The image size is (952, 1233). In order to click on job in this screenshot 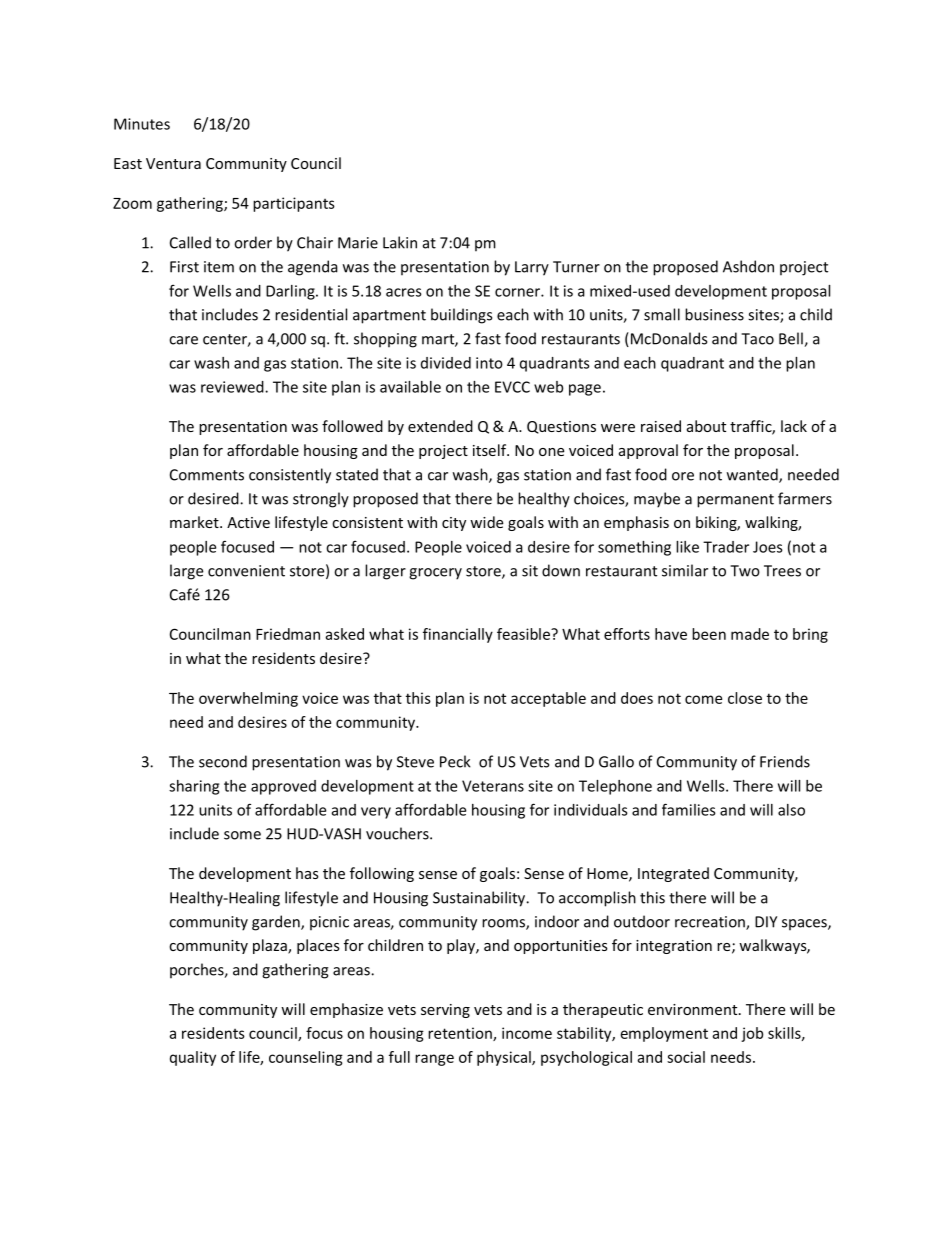, I will do `click(752, 1034)`.
